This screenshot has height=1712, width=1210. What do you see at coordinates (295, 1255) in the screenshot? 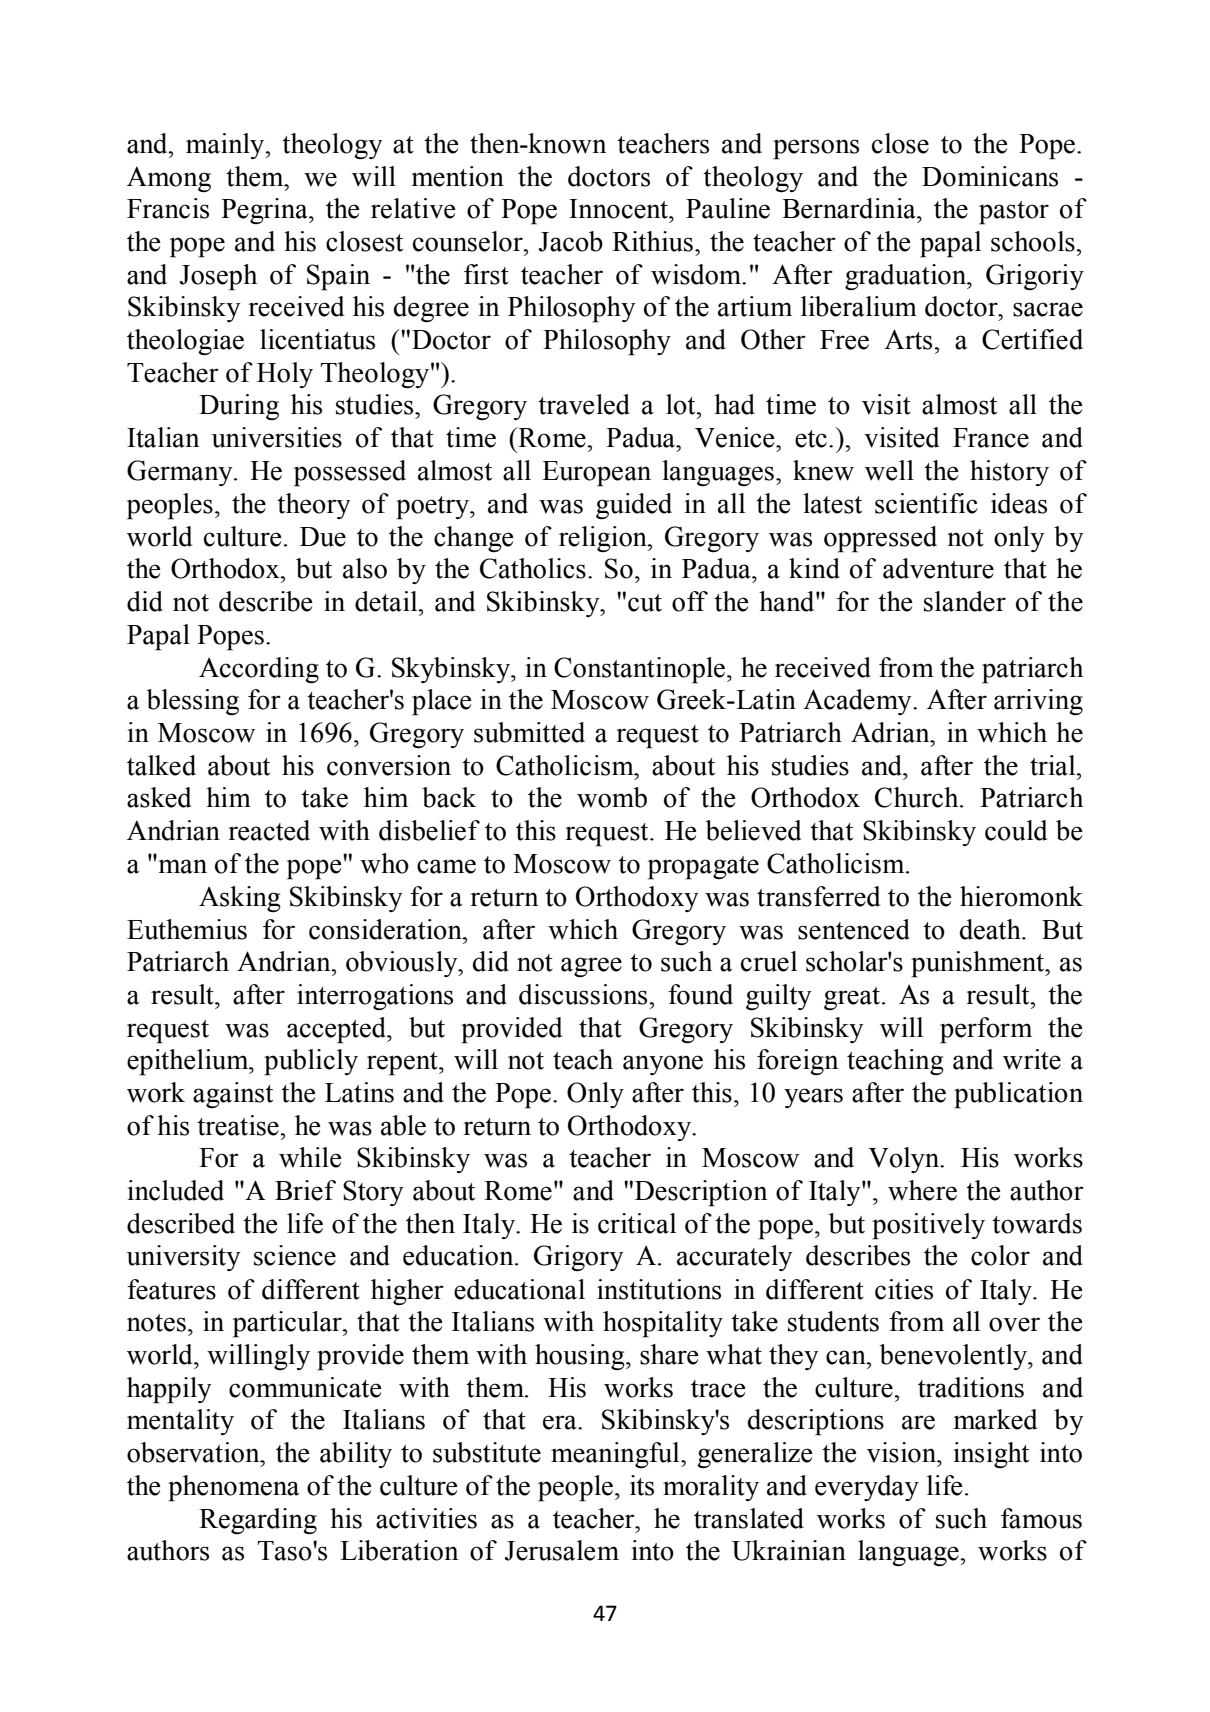
I see `science` at bounding box center [295, 1255].
